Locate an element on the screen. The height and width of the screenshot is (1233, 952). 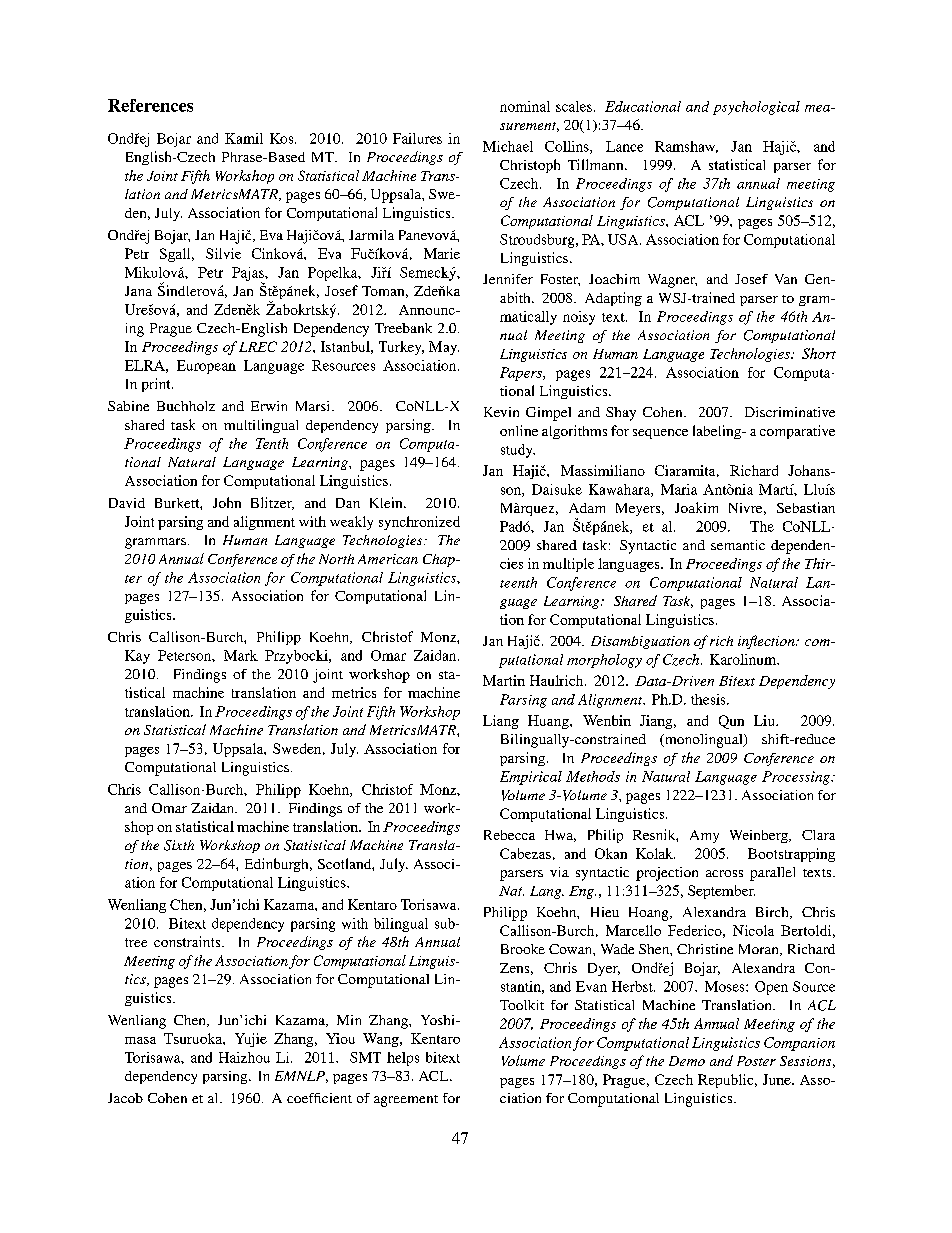
European is located at coordinates (206, 367).
